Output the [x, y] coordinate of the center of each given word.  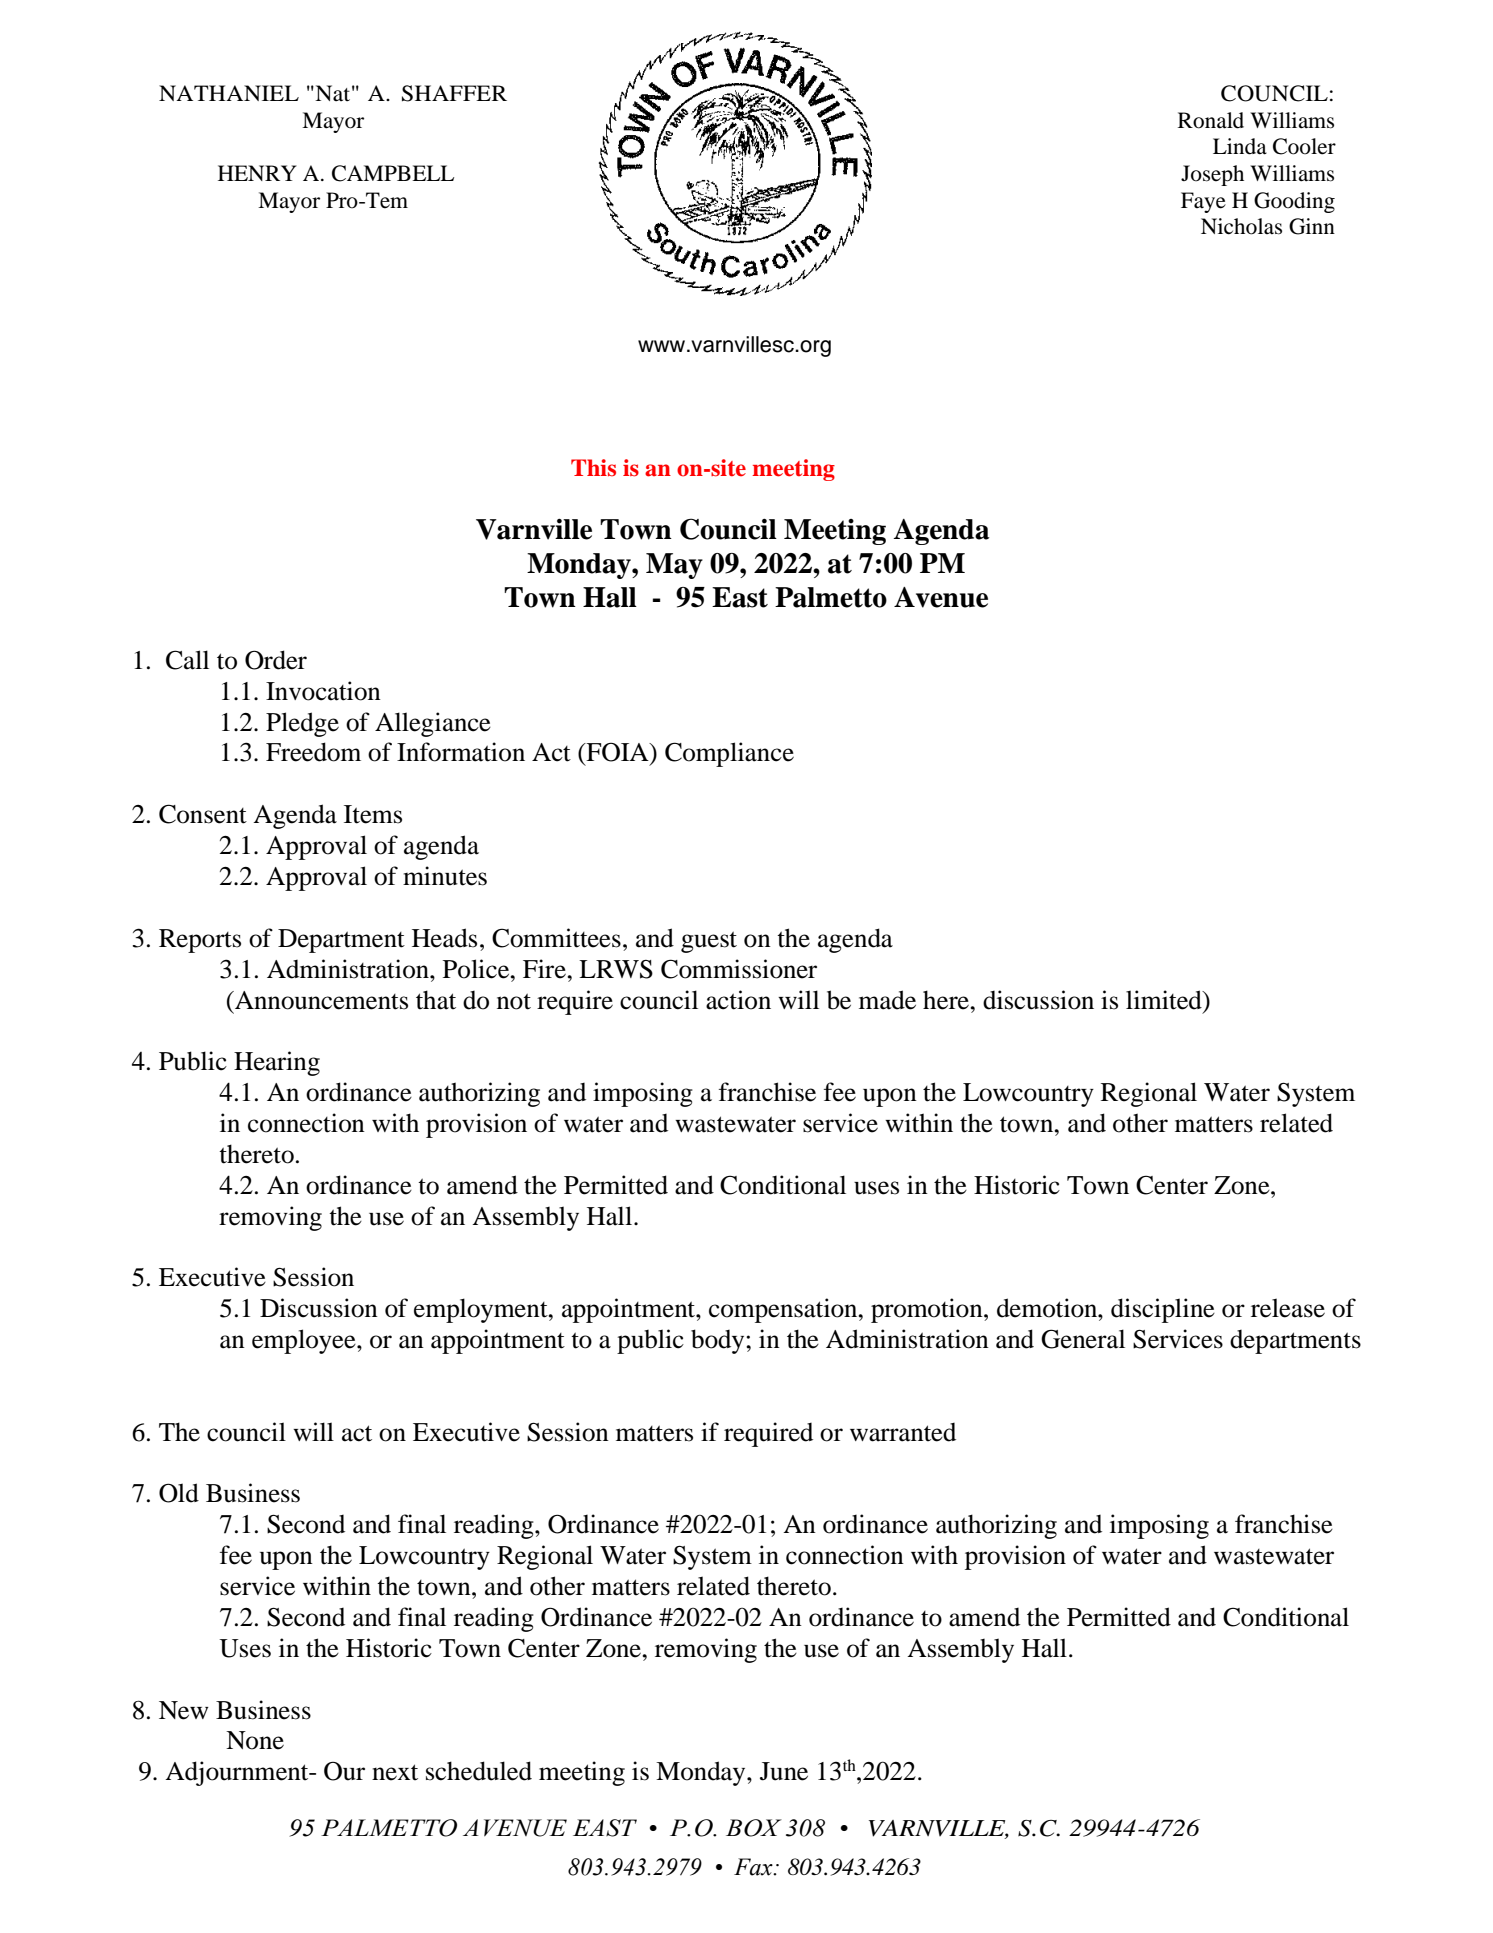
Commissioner [739, 969]
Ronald [1211, 120]
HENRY [257, 173]
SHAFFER [454, 93]
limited [1165, 1000]
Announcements [320, 1000]
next [395, 1772]
